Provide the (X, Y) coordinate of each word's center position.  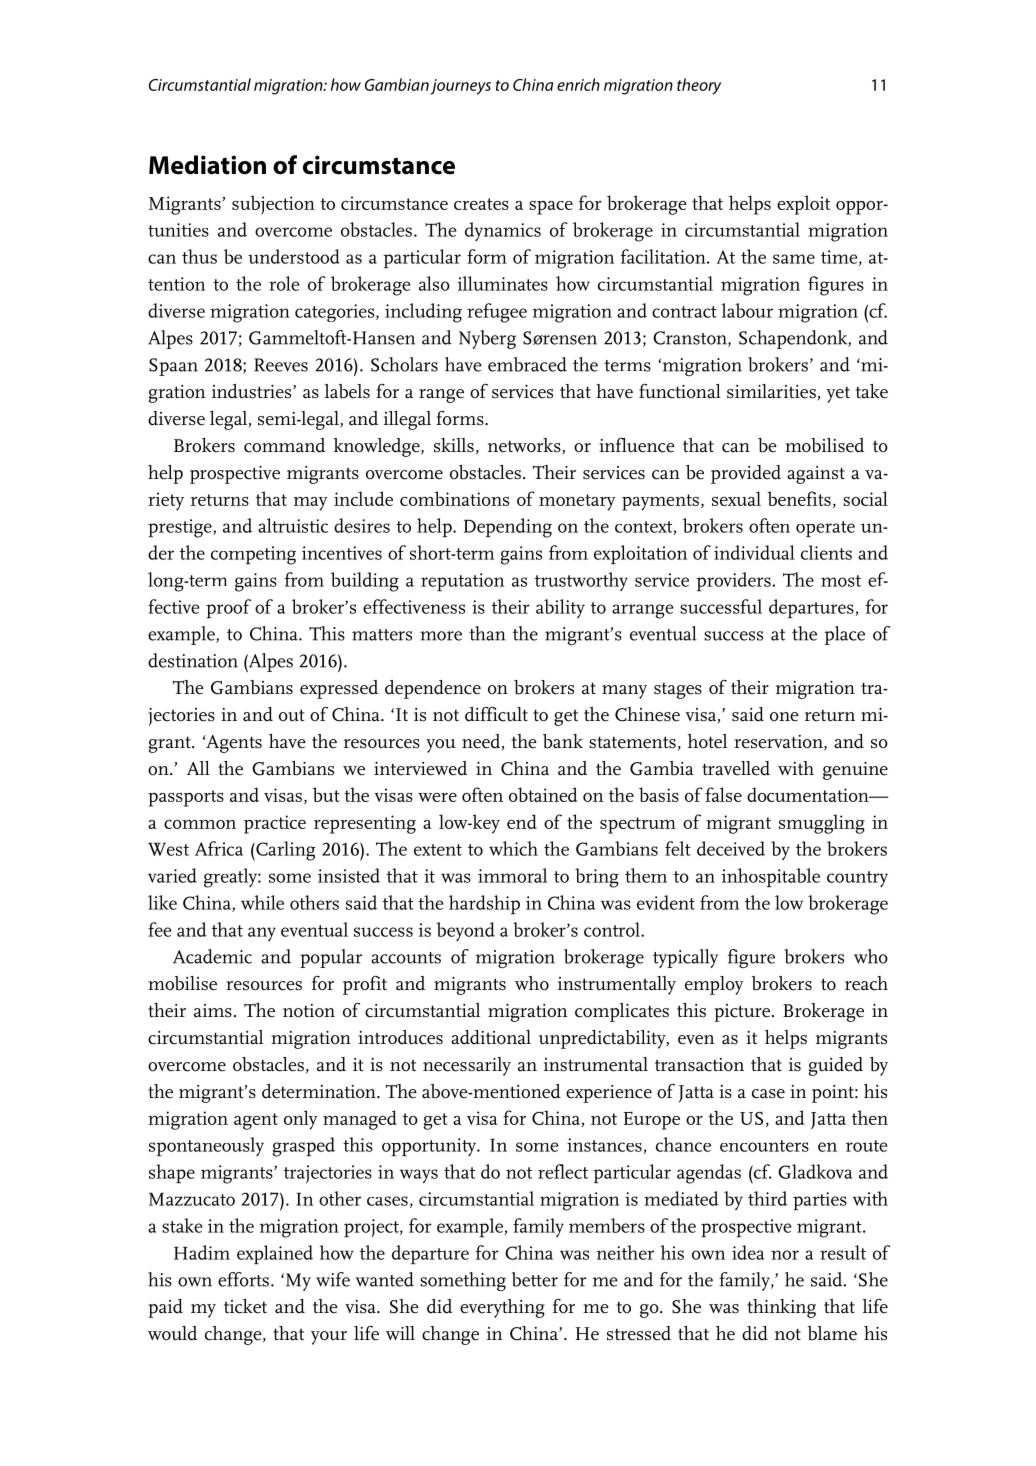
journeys (460, 87)
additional (491, 1037)
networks (525, 446)
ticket (245, 1306)
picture (743, 1013)
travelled (736, 768)
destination (193, 660)
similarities (771, 391)
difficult (496, 714)
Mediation (207, 165)
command (284, 445)
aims (213, 1011)
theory (699, 86)
